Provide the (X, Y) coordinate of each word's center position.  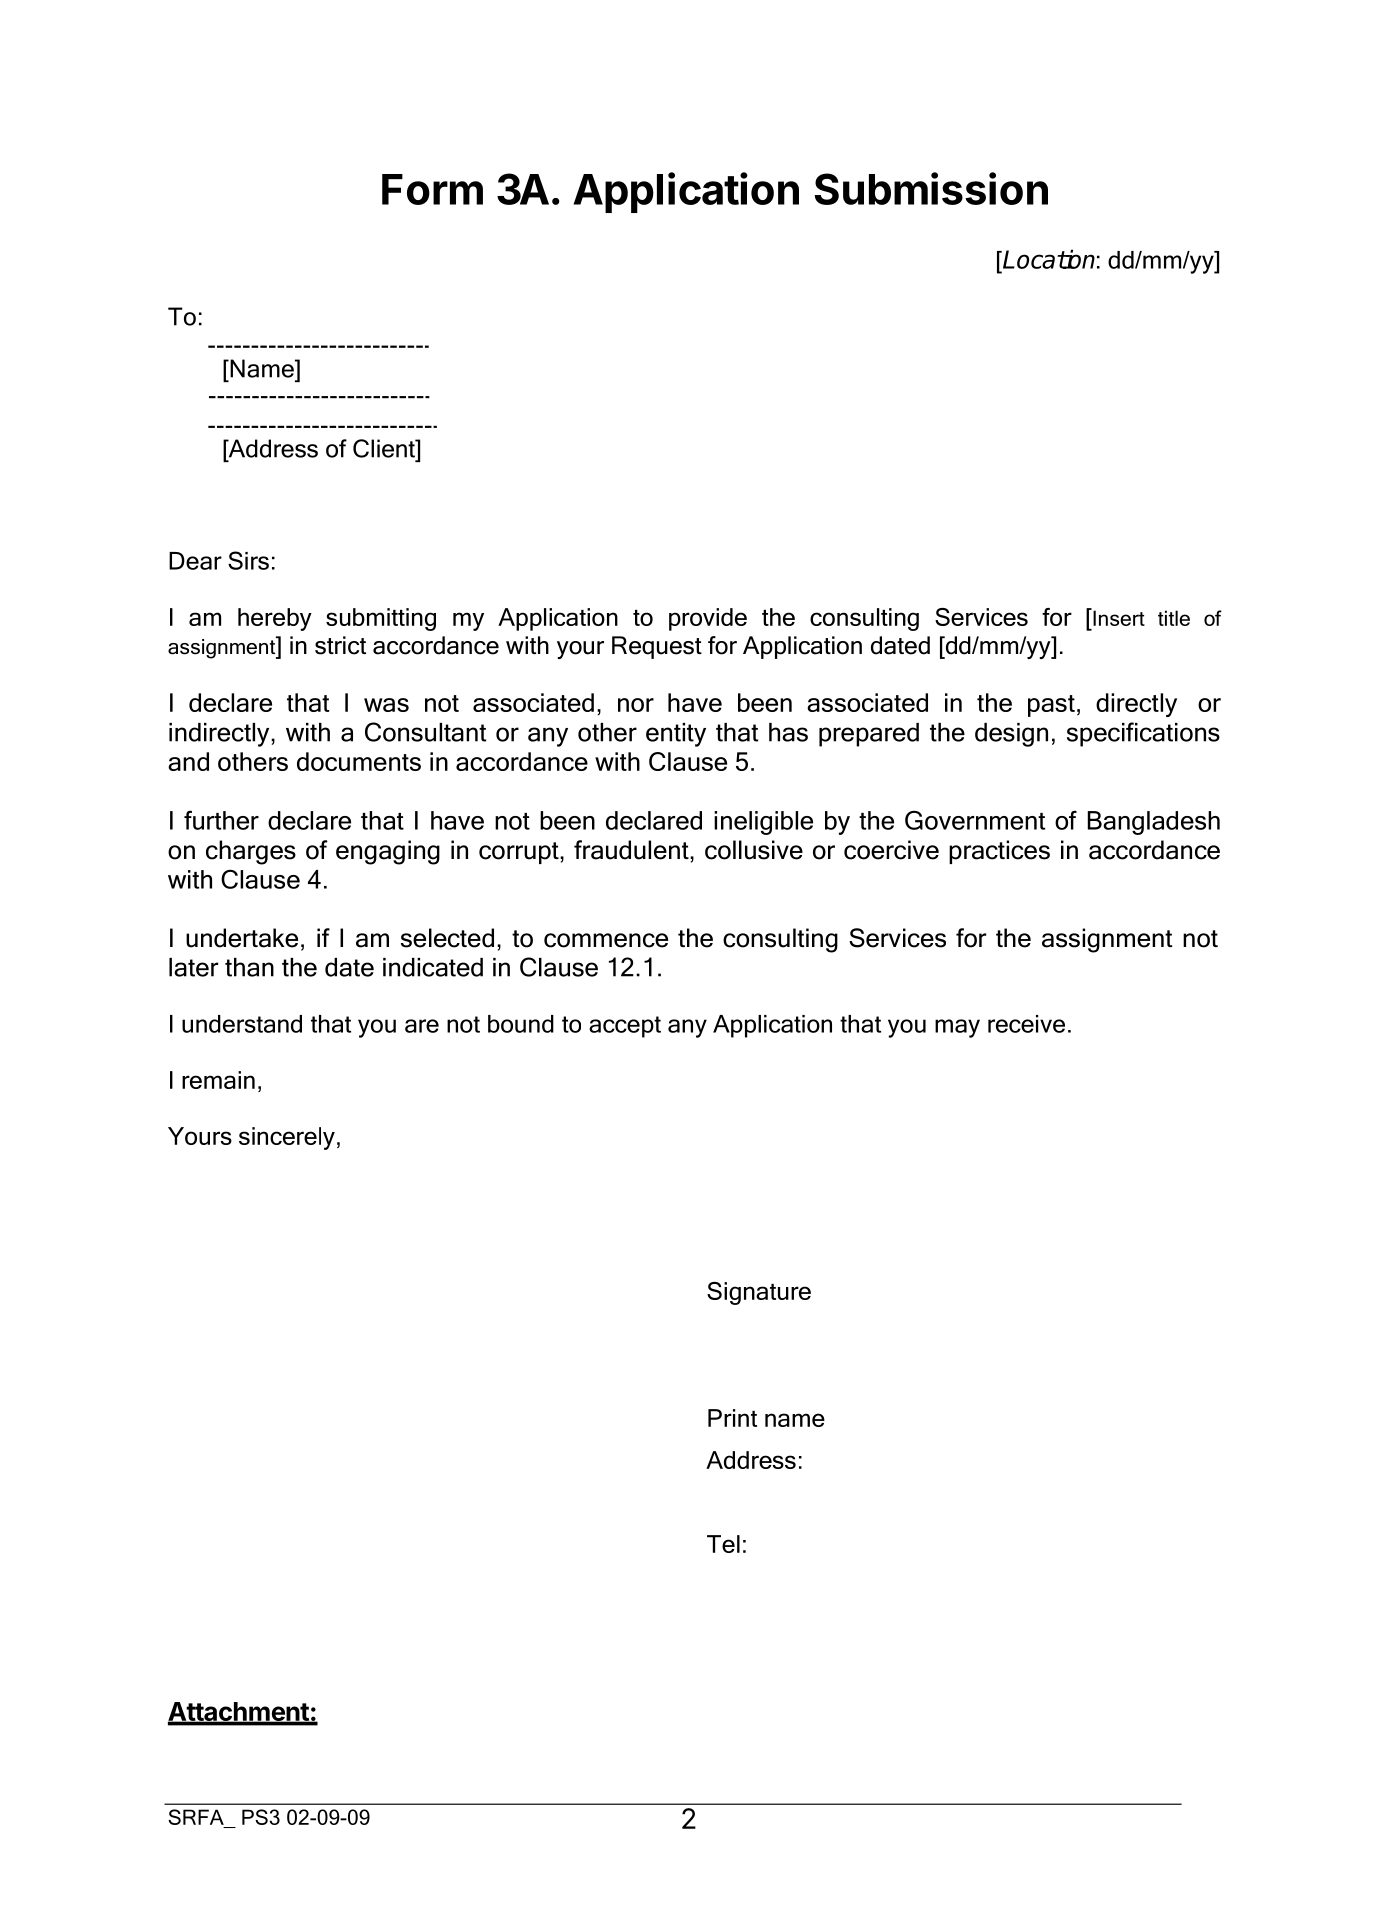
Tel (723, 1544)
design (1011, 735)
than (249, 967)
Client (385, 448)
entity (676, 735)
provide (708, 619)
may (957, 1028)
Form (432, 189)
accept (625, 1027)
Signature (759, 1293)
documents (359, 761)
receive (1026, 1024)
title (1174, 618)
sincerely (287, 1138)
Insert (1118, 617)
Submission (931, 188)
